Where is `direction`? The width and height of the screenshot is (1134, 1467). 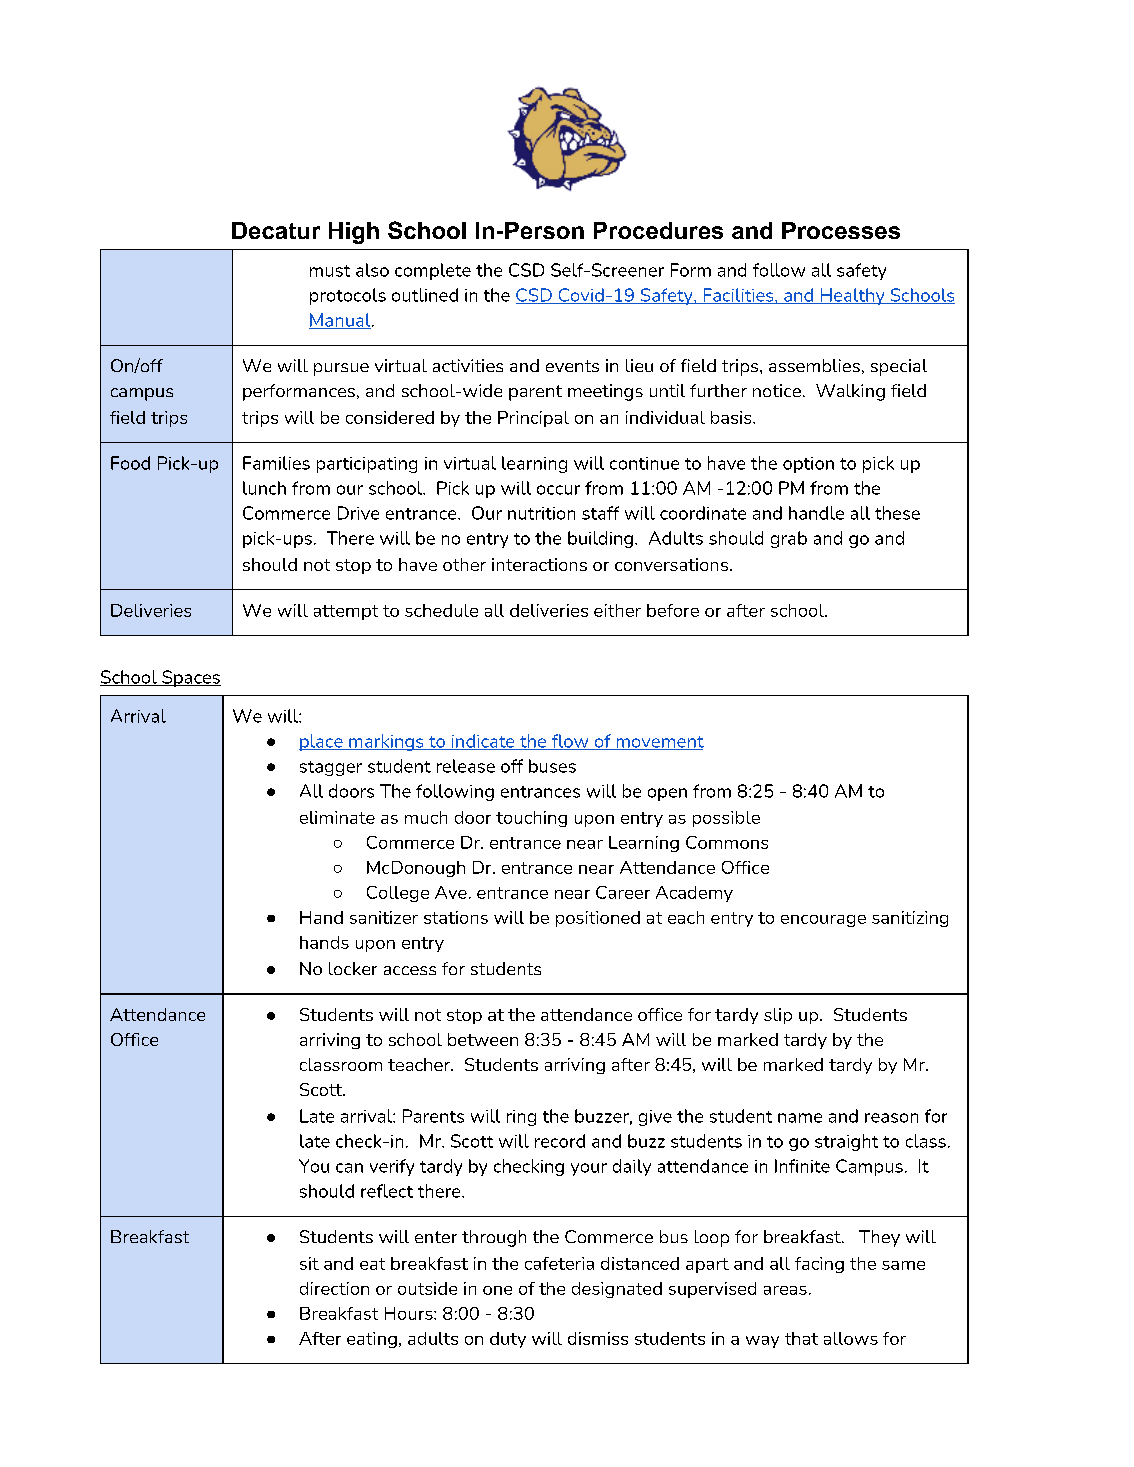
direction is located at coordinates (334, 1288).
